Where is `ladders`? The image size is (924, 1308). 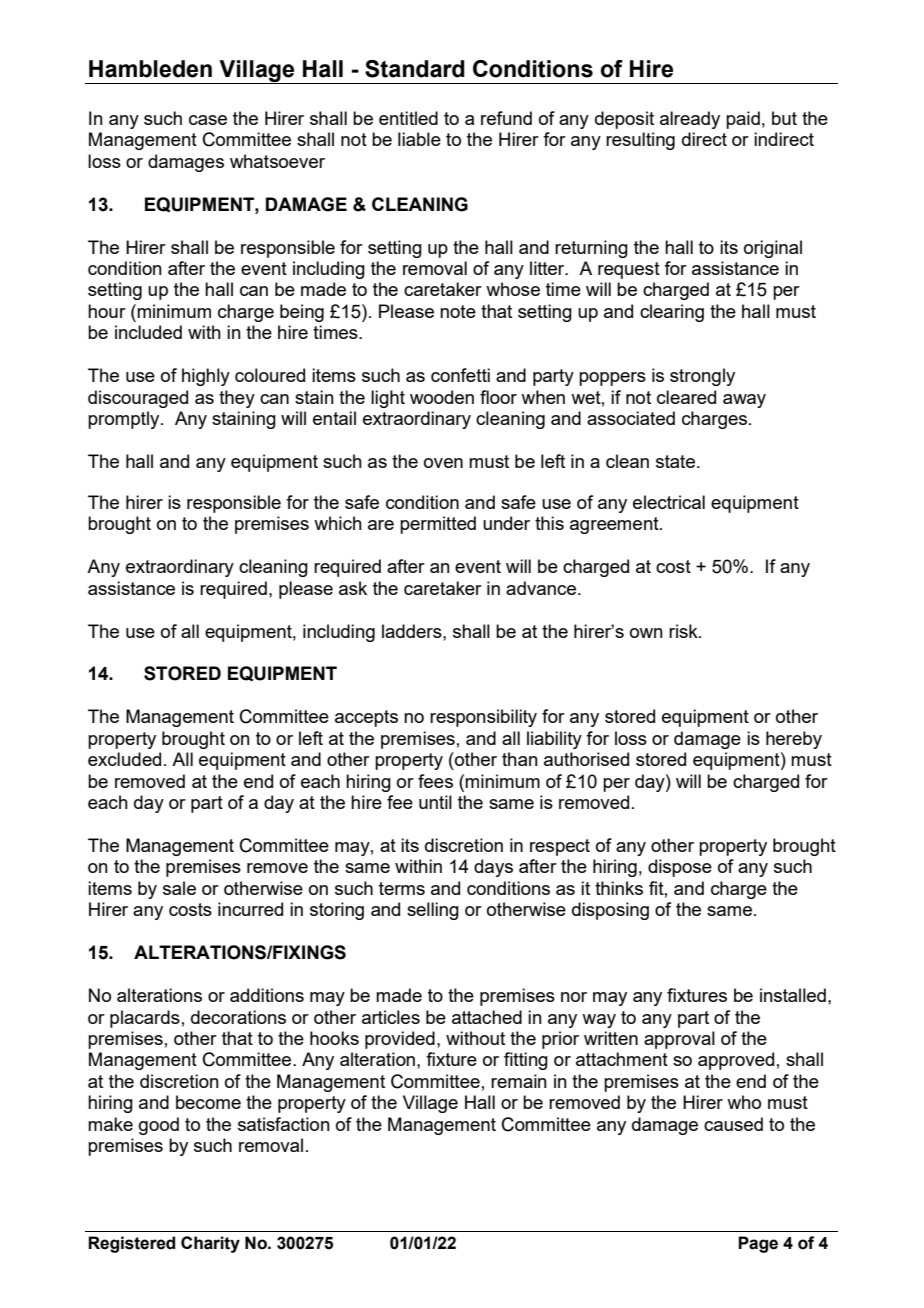
ladders is located at coordinates (413, 631).
